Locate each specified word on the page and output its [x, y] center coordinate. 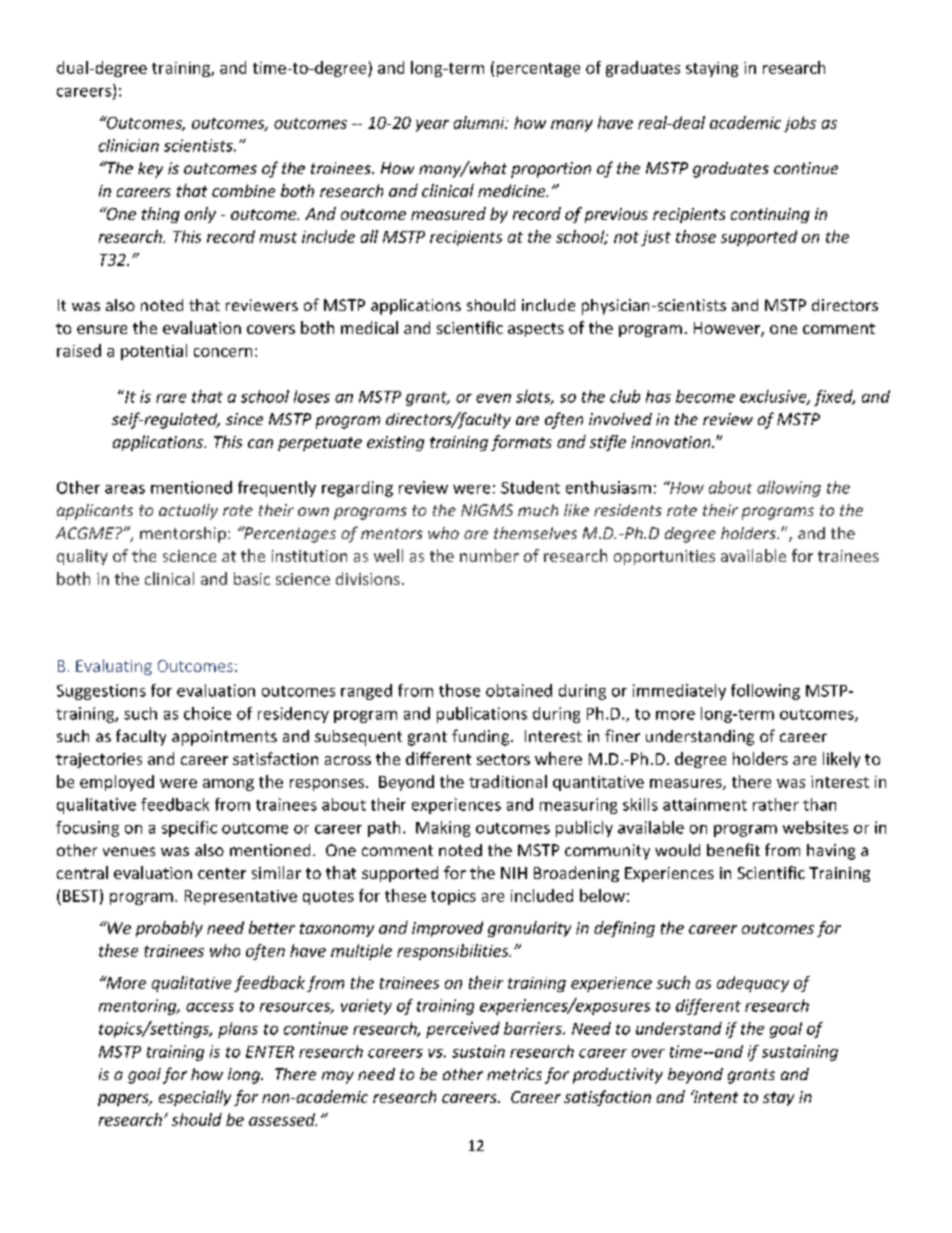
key [150, 170]
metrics [514, 1074]
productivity [618, 1076]
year [432, 126]
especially [195, 1098]
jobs [800, 124]
